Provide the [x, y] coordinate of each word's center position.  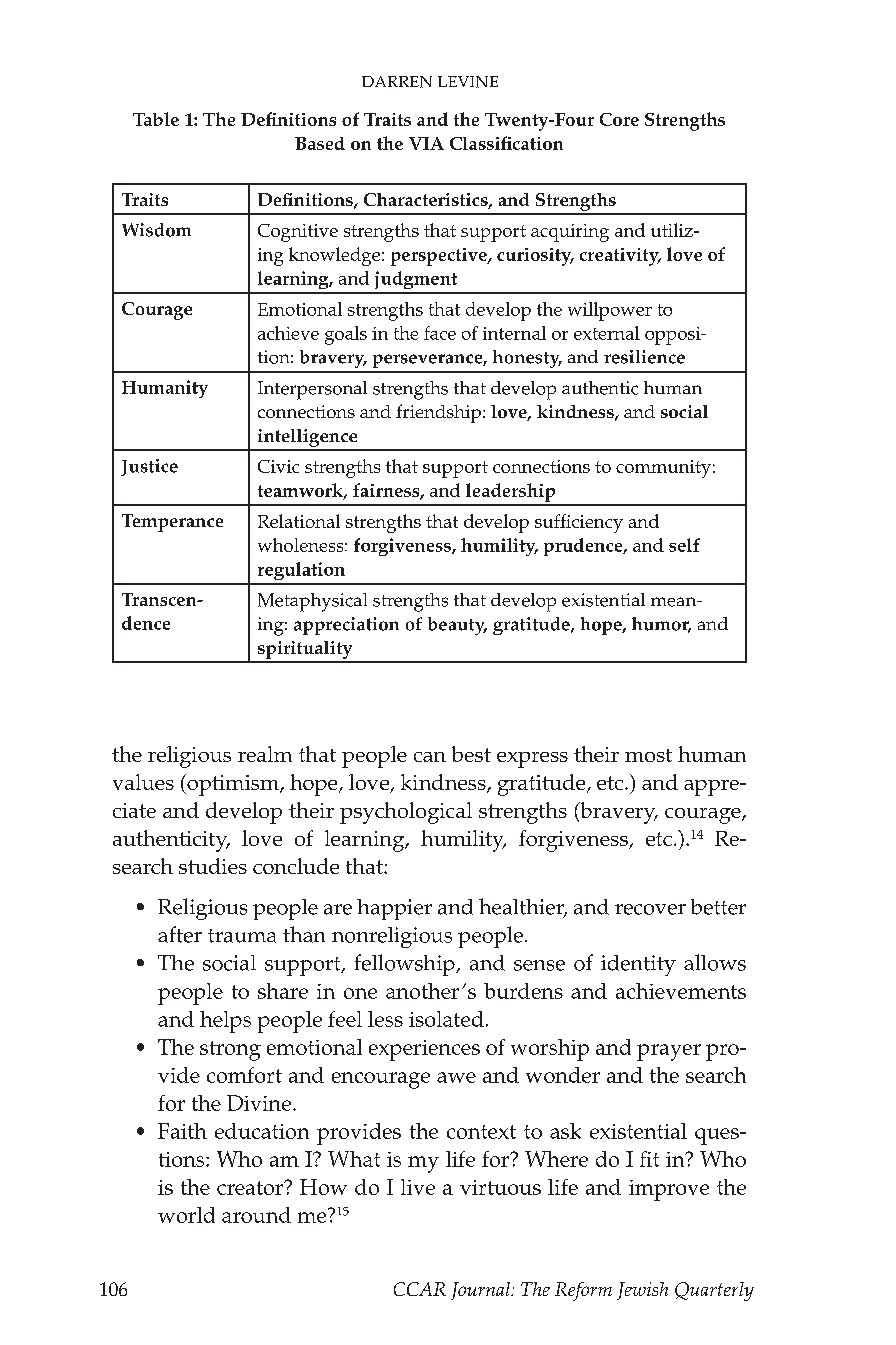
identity [638, 965]
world [186, 1215]
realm [265, 754]
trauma [242, 936]
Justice [149, 467]
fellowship [406, 965]
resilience [644, 357]
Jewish [642, 1291]
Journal [481, 1291]
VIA [426, 143]
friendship [438, 413]
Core [619, 119]
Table [156, 119]
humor [661, 625]
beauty [457, 626]
